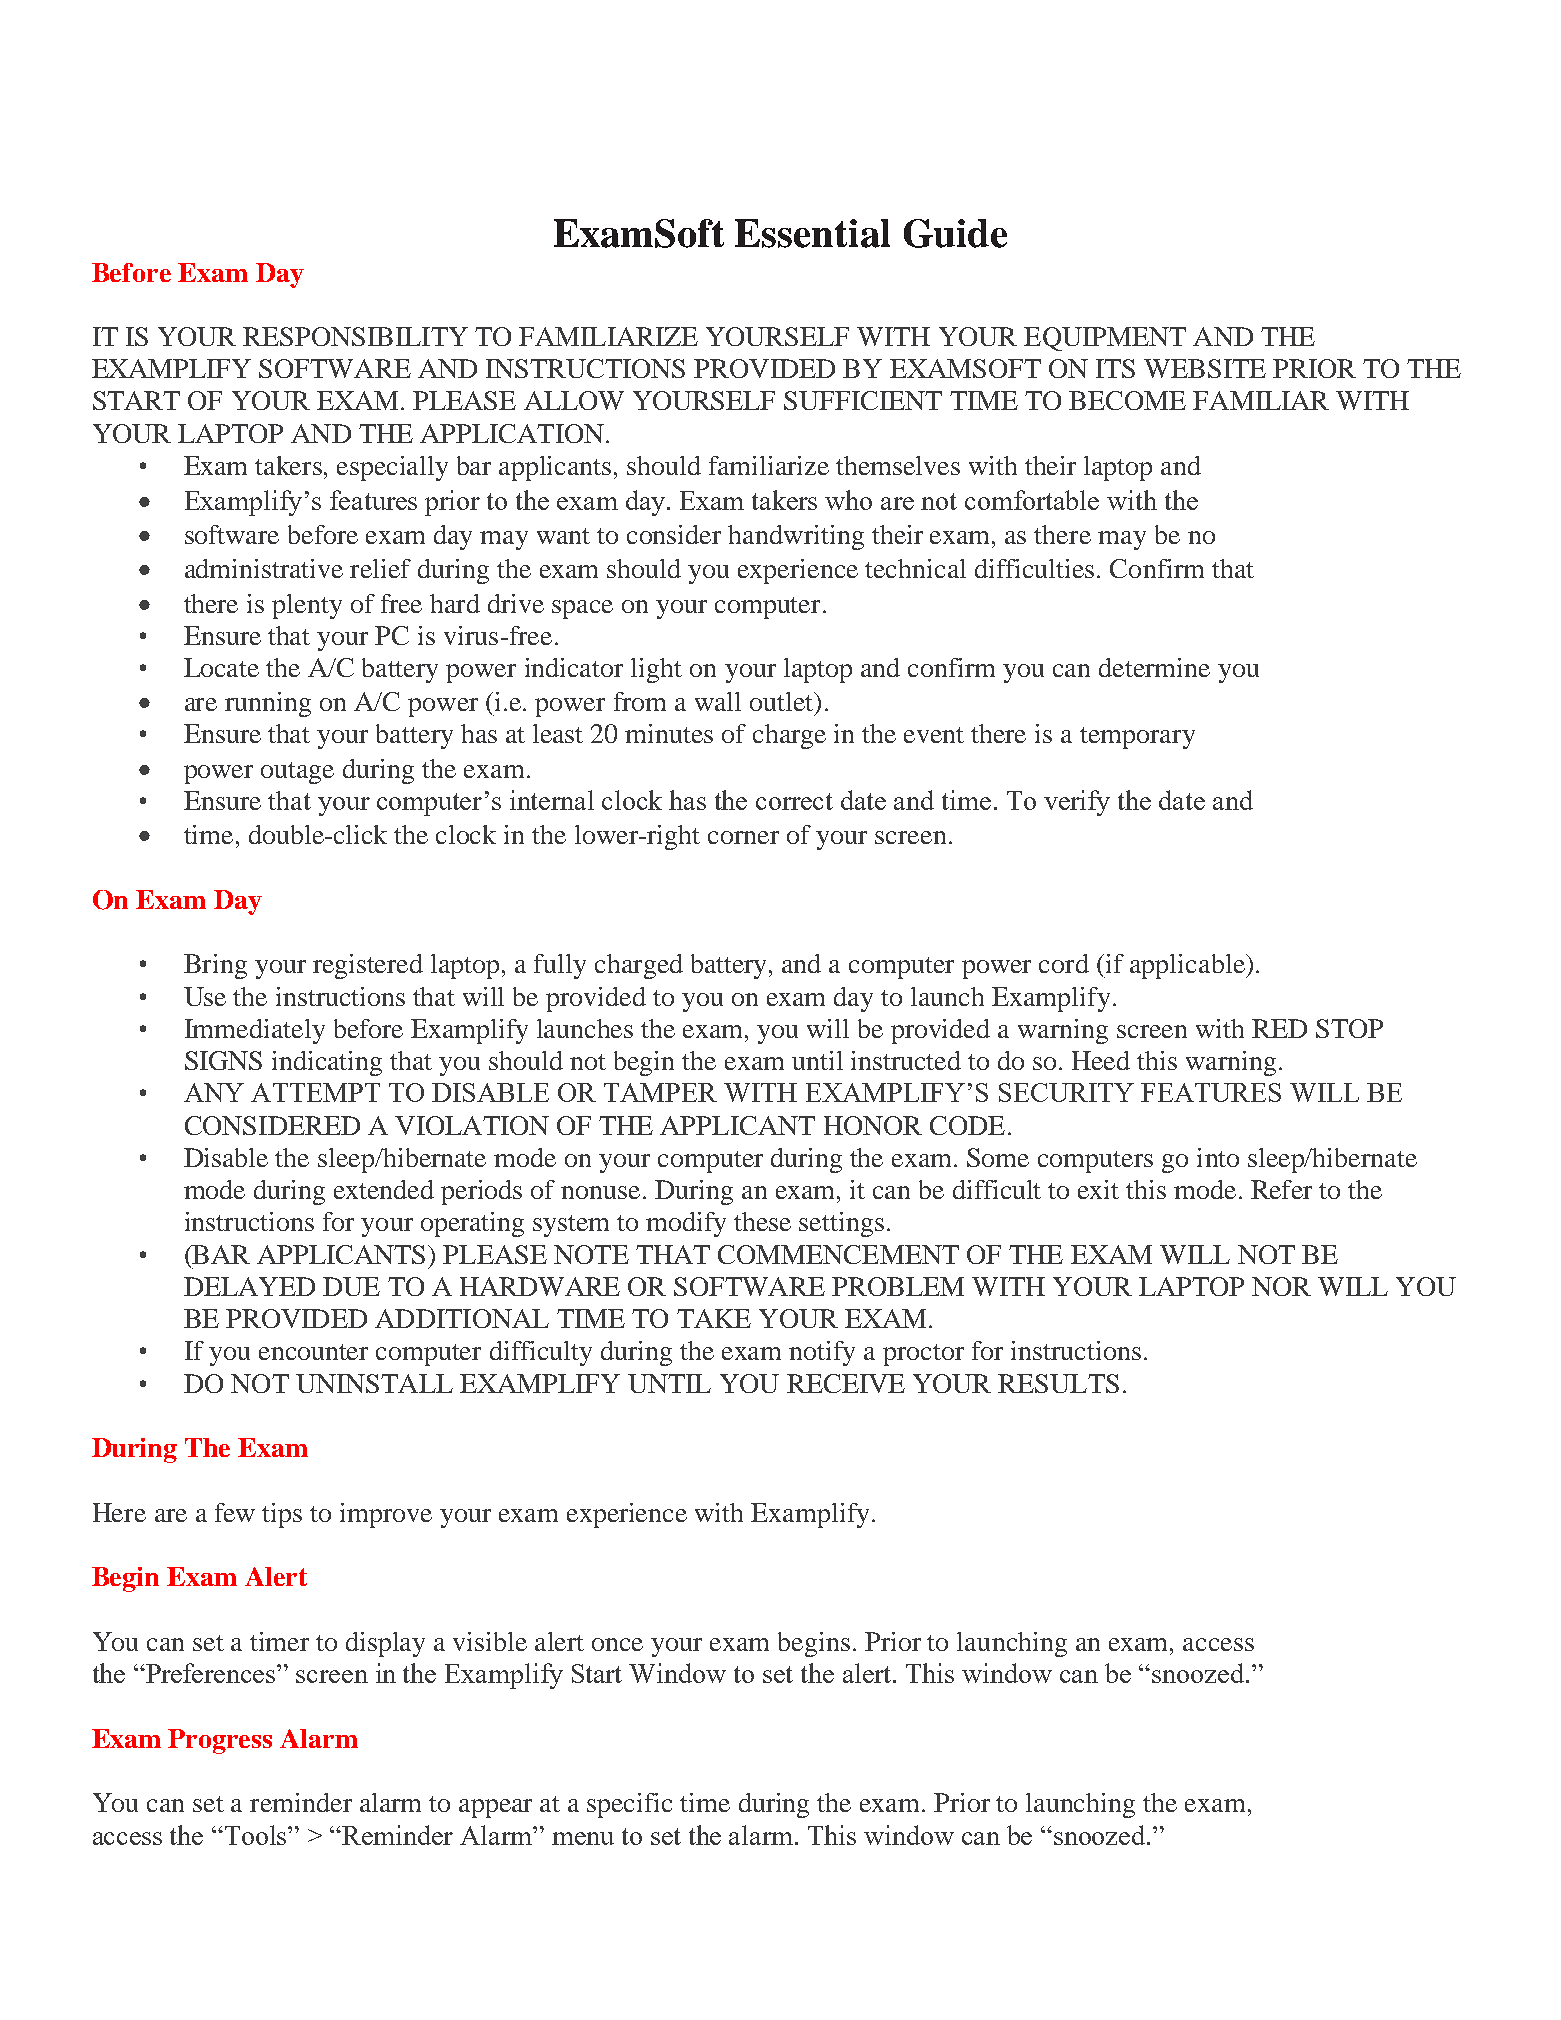  Describe the element at coordinates (1188, 966) in the screenshot. I see `applicable` at that location.
